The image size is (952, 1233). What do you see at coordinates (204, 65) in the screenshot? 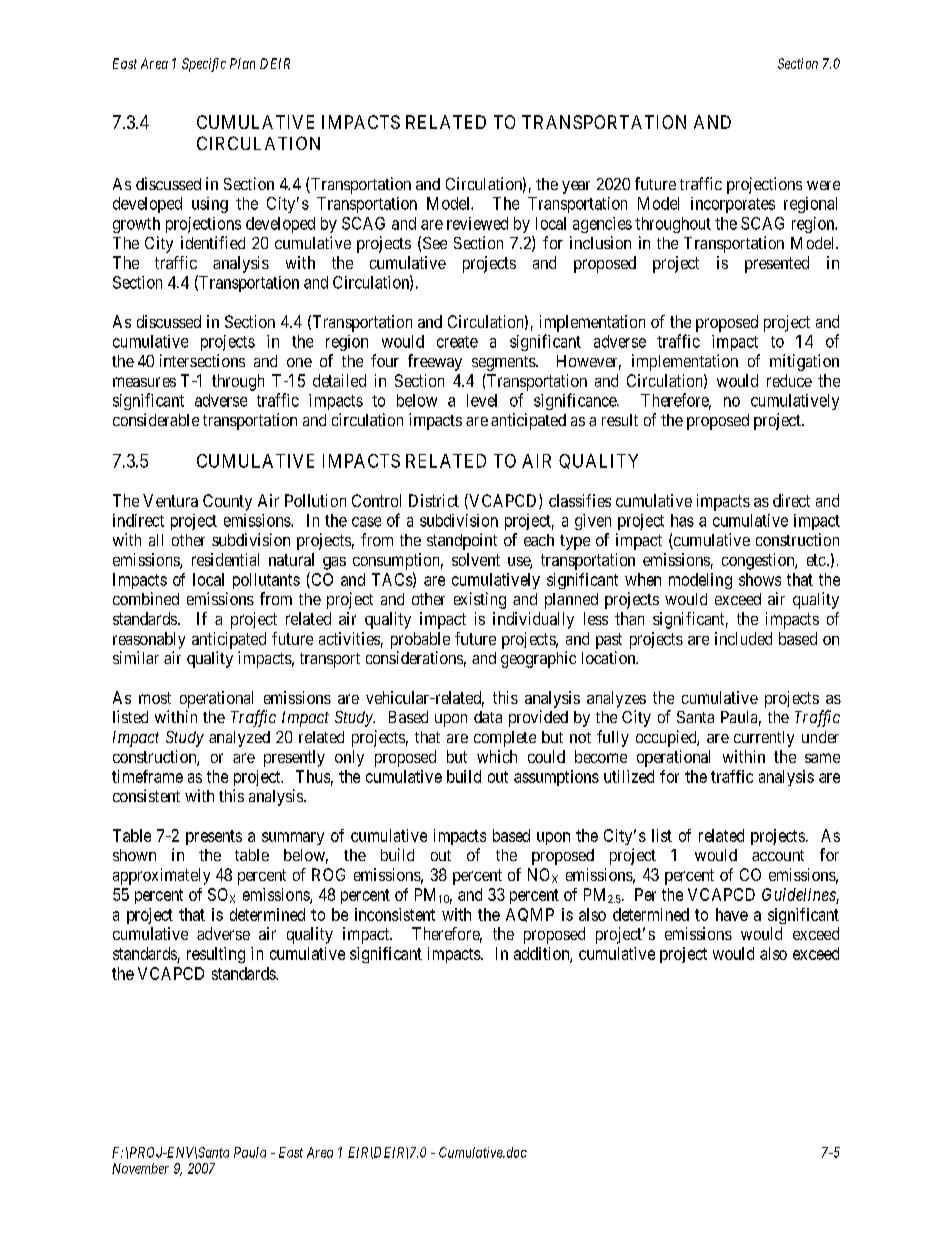
I see `Specific` at bounding box center [204, 65].
